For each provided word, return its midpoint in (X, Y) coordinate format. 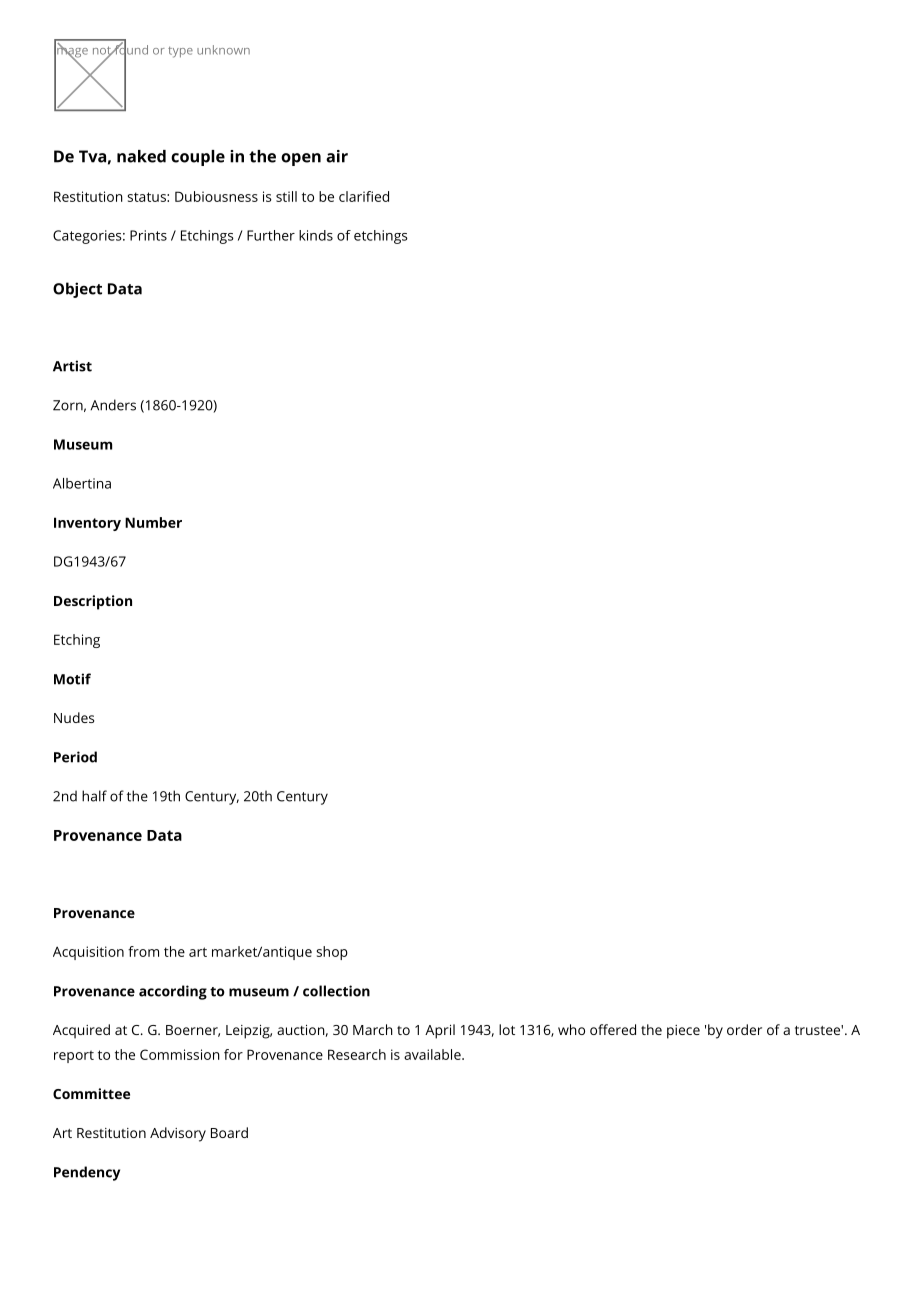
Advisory (178, 1134)
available (433, 1054)
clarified (364, 196)
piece (683, 1032)
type (180, 52)
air (337, 156)
